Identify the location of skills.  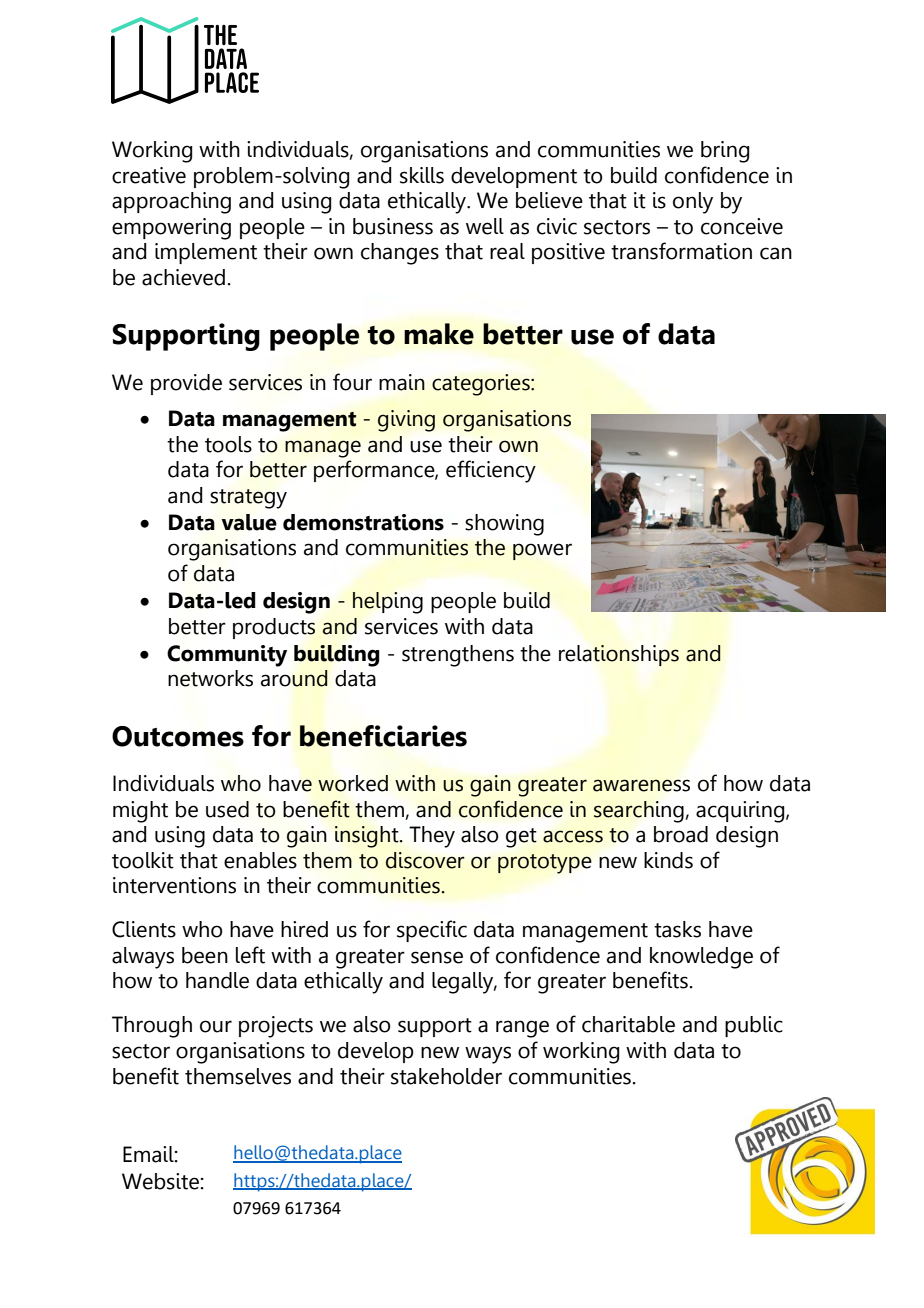
(422, 175).
